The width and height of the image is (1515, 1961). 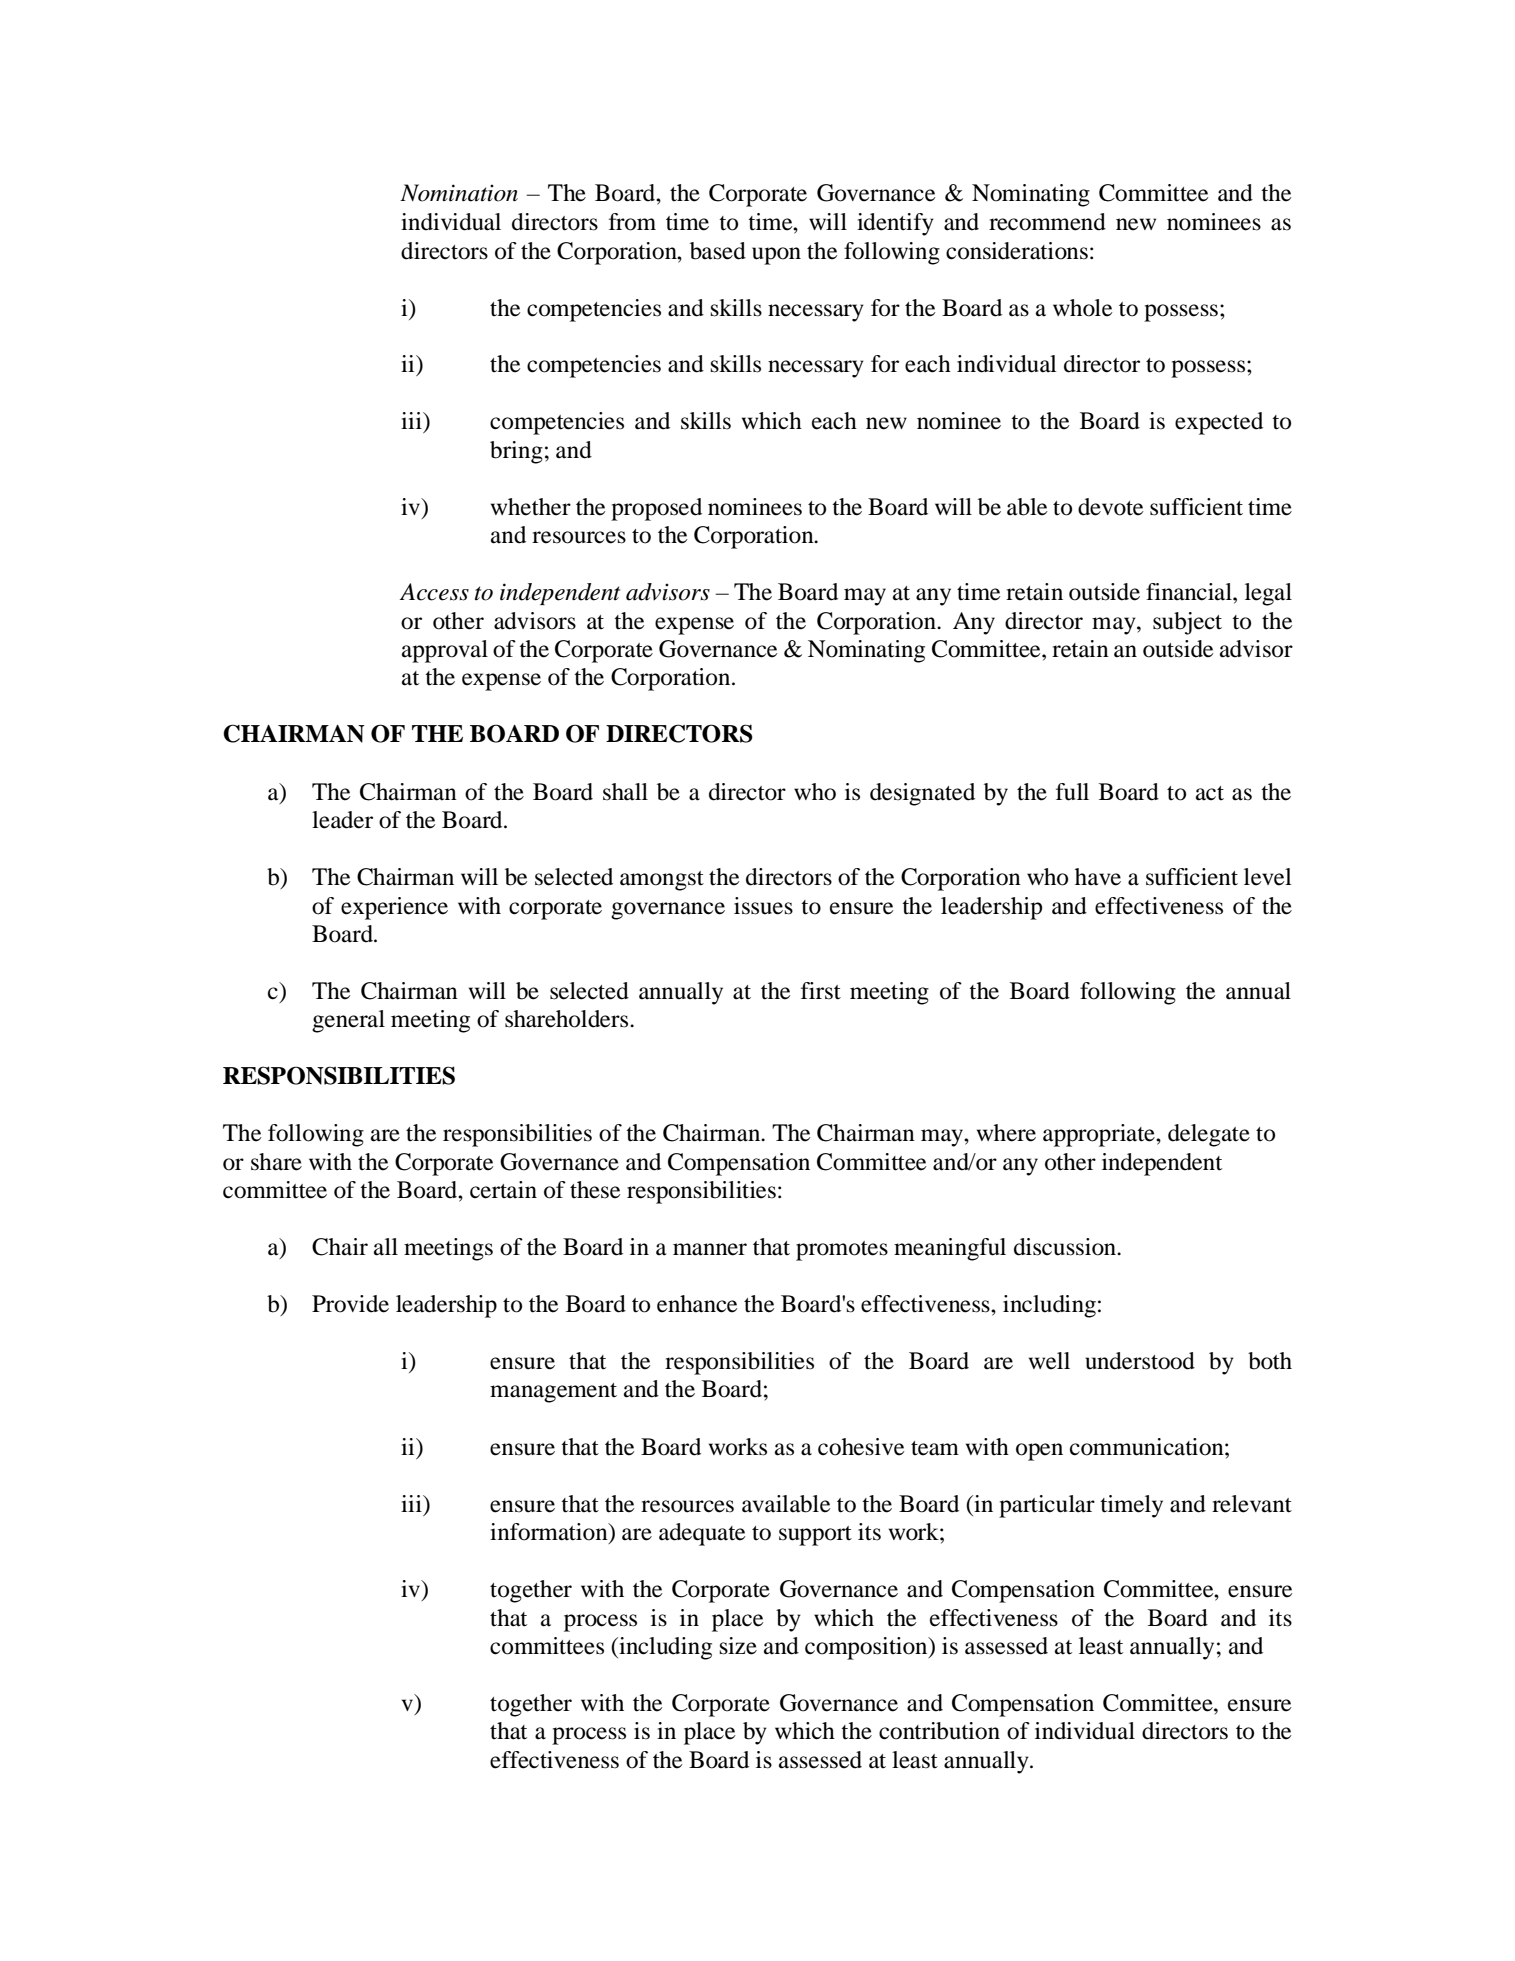 I want to click on whether, so click(x=531, y=507).
